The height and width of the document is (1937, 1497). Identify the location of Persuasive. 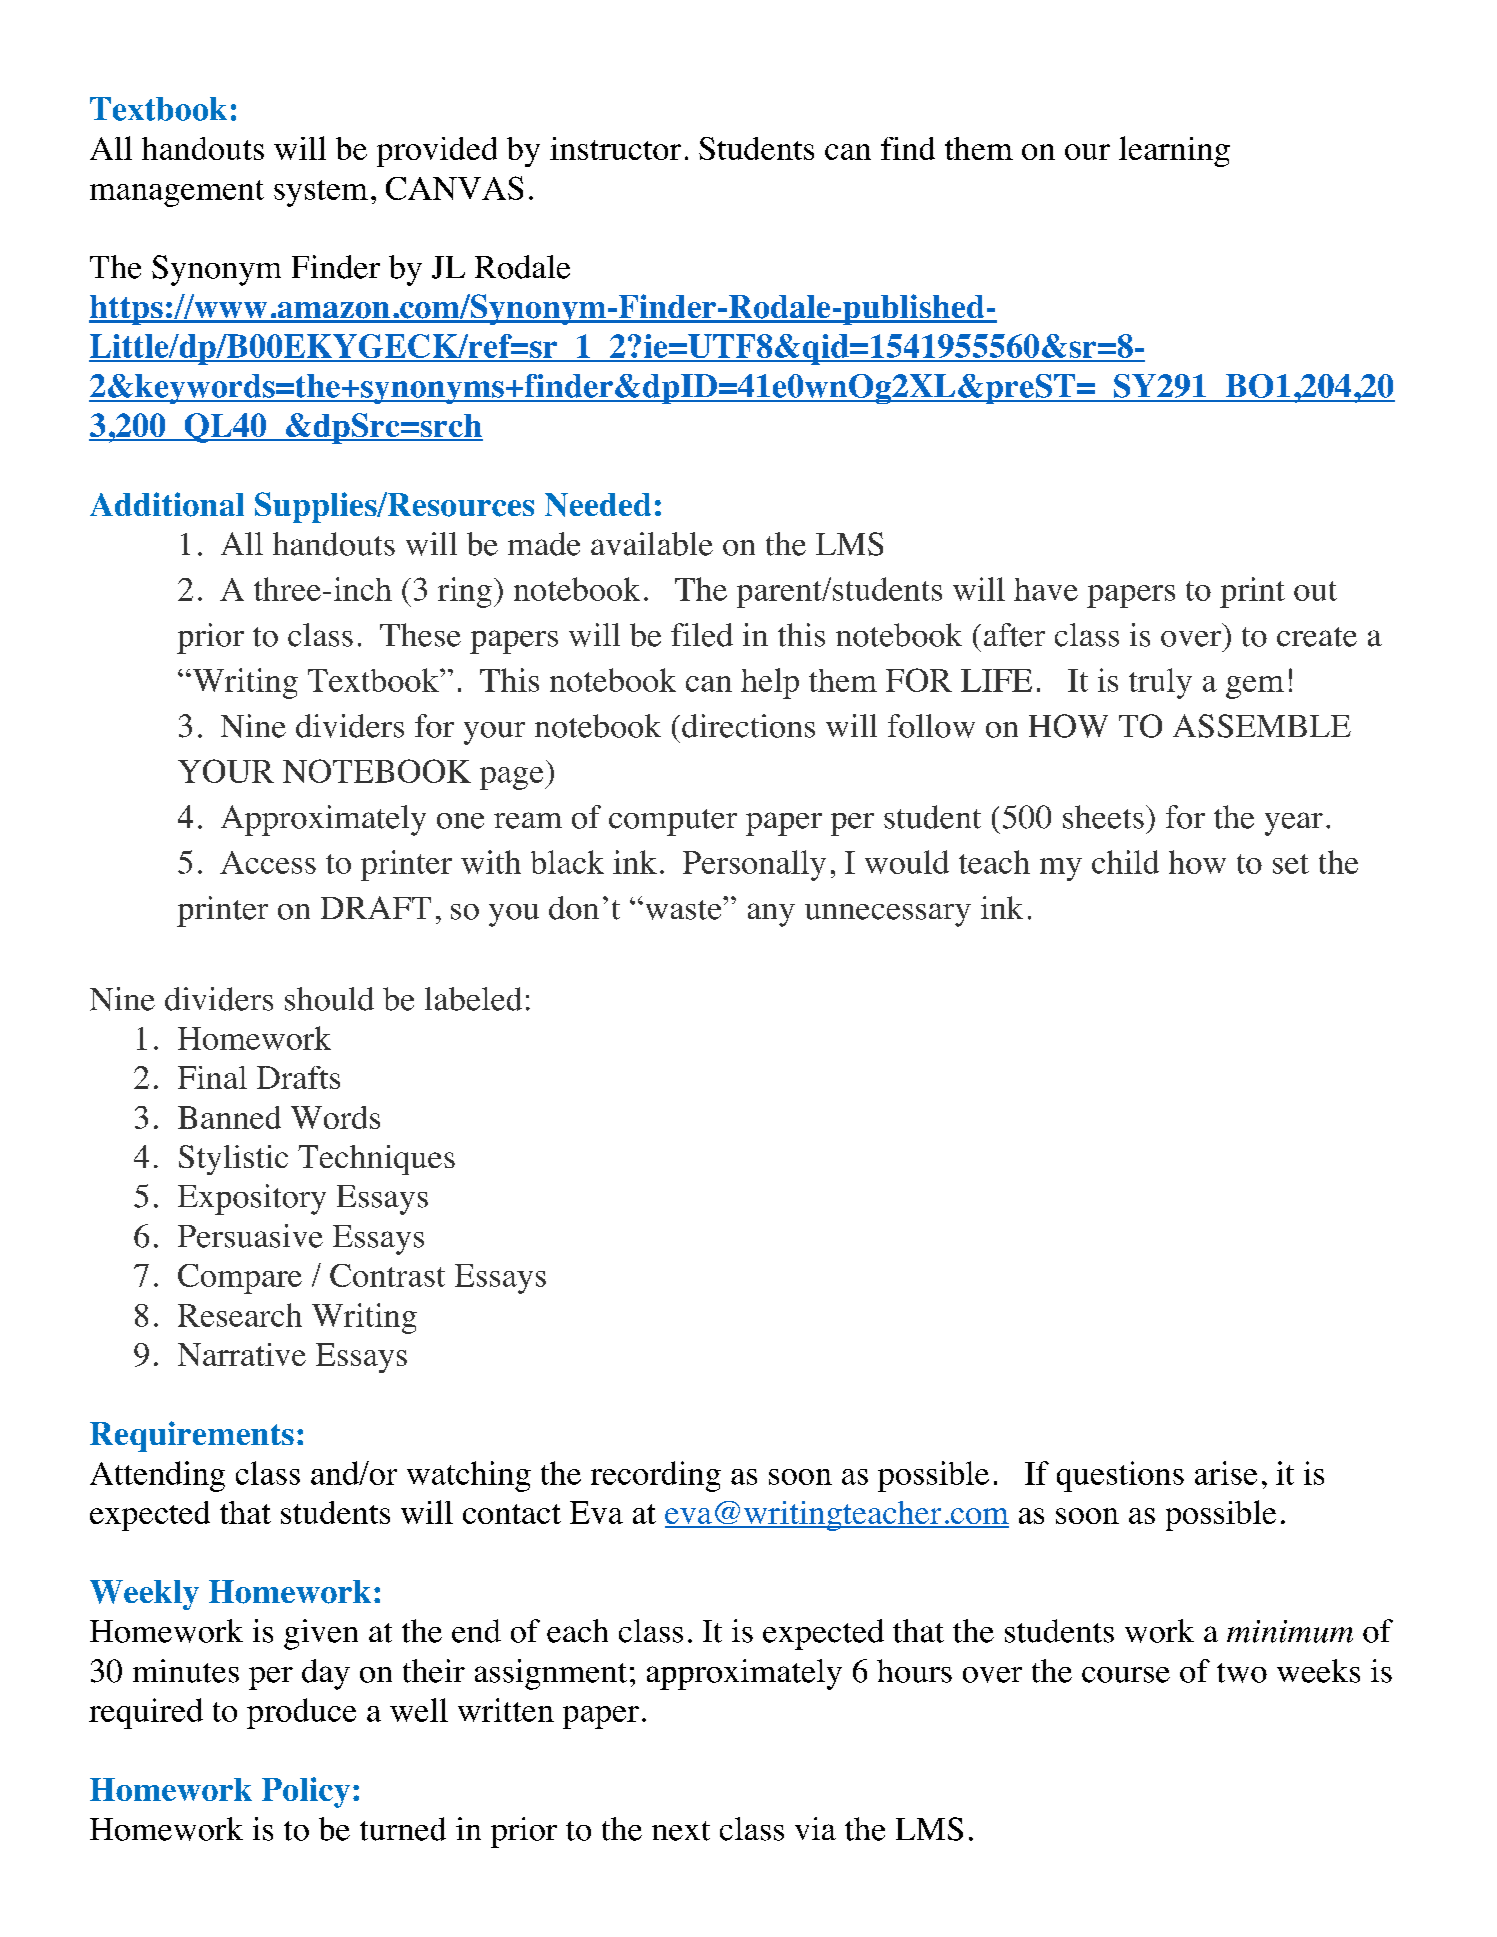
(250, 1236).
